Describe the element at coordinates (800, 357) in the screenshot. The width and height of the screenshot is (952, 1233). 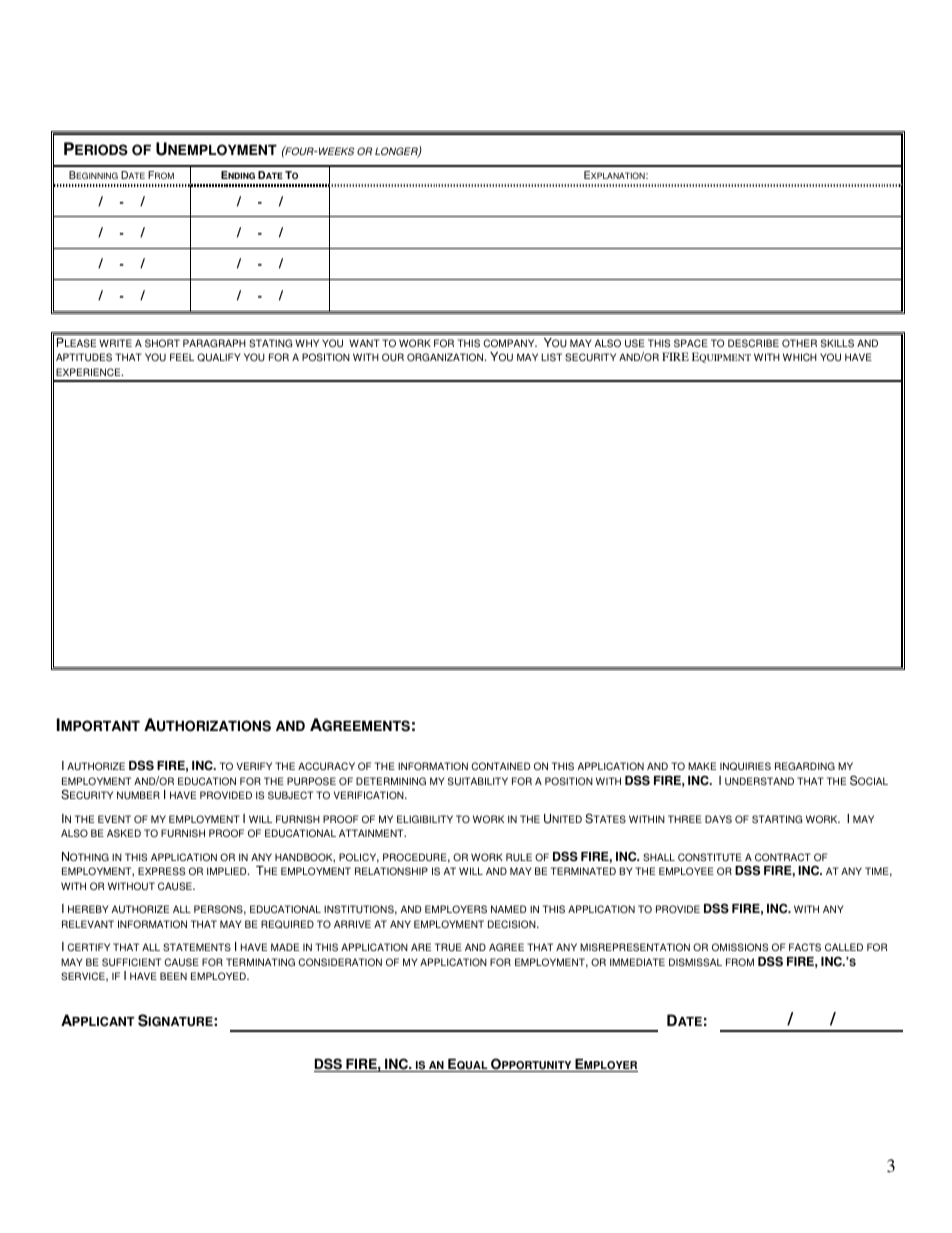
I see `WHICH` at that location.
